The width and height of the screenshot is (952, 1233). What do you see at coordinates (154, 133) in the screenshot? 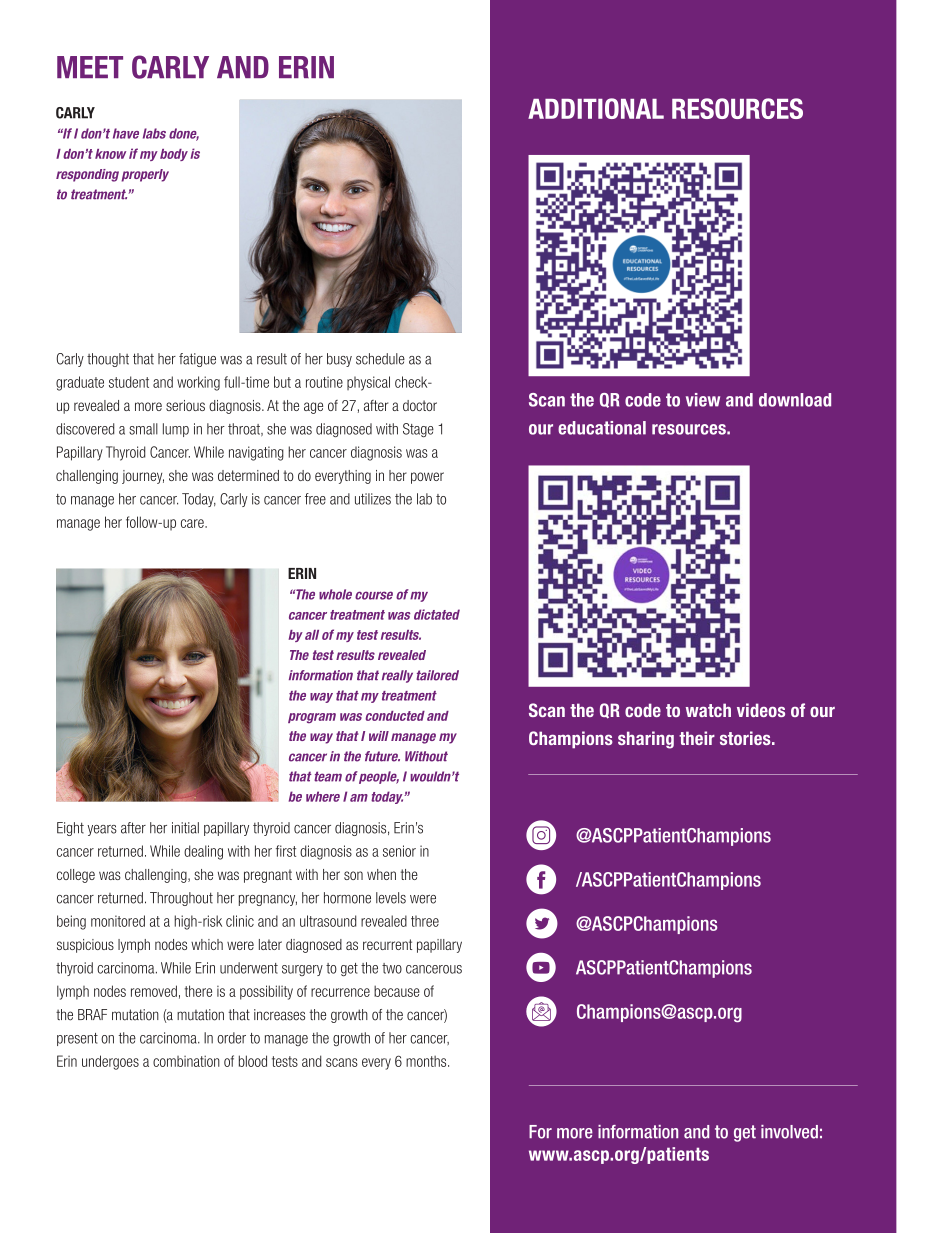
I see `labs` at bounding box center [154, 133].
